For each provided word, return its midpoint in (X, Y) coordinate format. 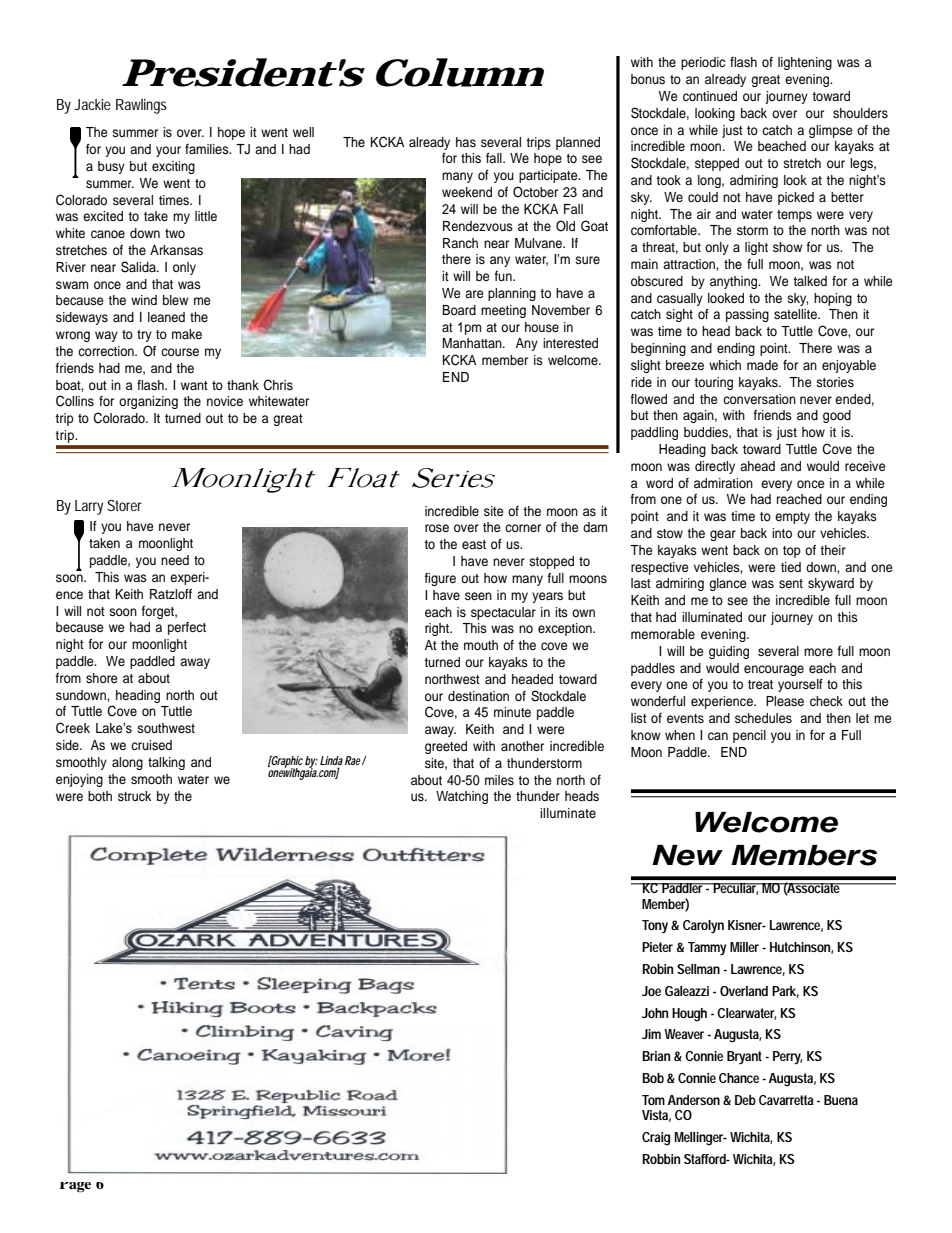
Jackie (93, 104)
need (175, 560)
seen (478, 596)
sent (791, 583)
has (466, 142)
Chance (739, 1078)
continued (710, 96)
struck (134, 796)
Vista (655, 1115)
